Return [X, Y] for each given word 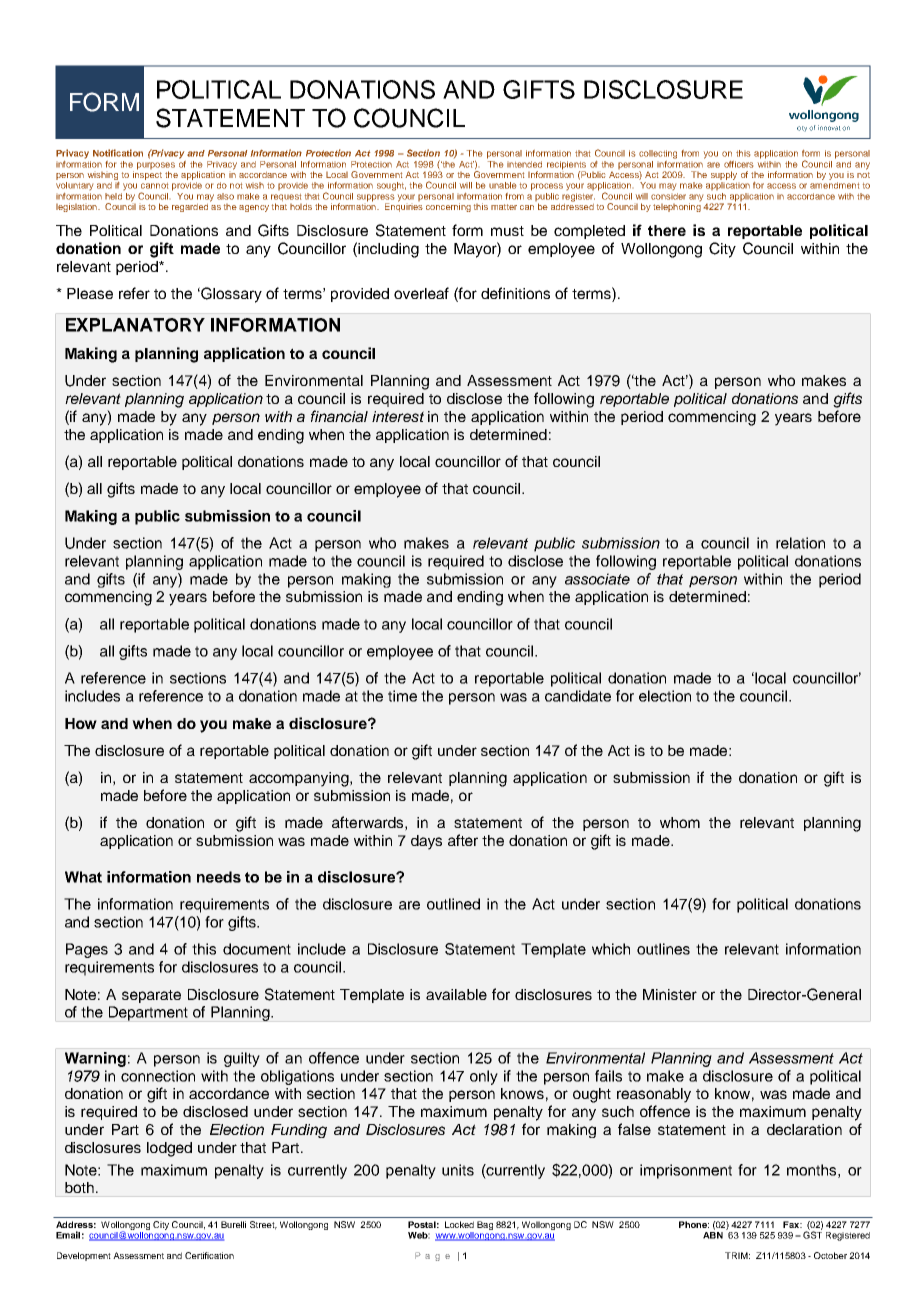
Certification [209, 1255]
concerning [448, 207]
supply [724, 175]
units [458, 1170]
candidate [578, 696]
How [81, 723]
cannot [154, 186]
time [402, 696]
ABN [713, 1235]
